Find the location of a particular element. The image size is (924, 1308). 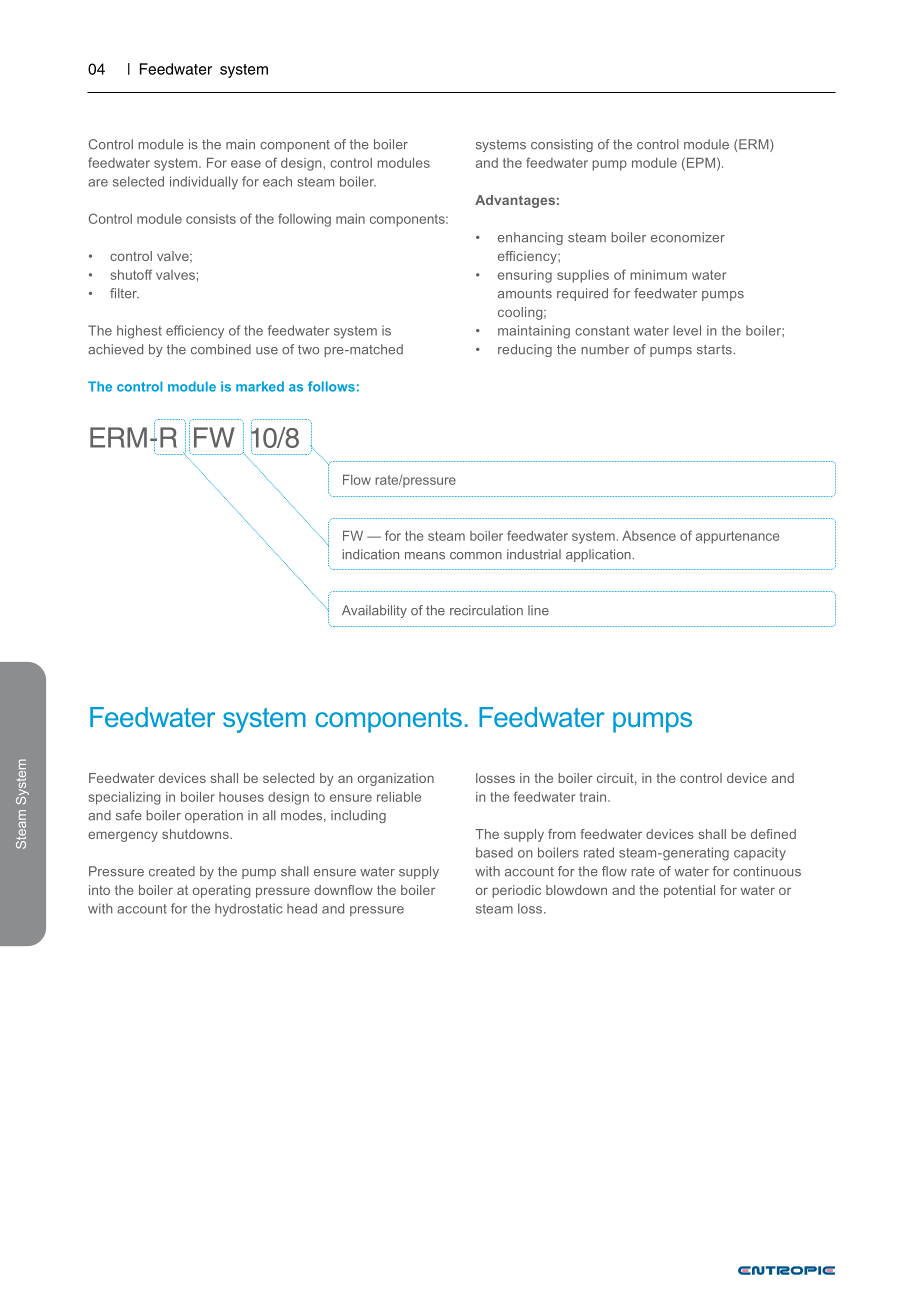

consisting is located at coordinates (562, 145).
